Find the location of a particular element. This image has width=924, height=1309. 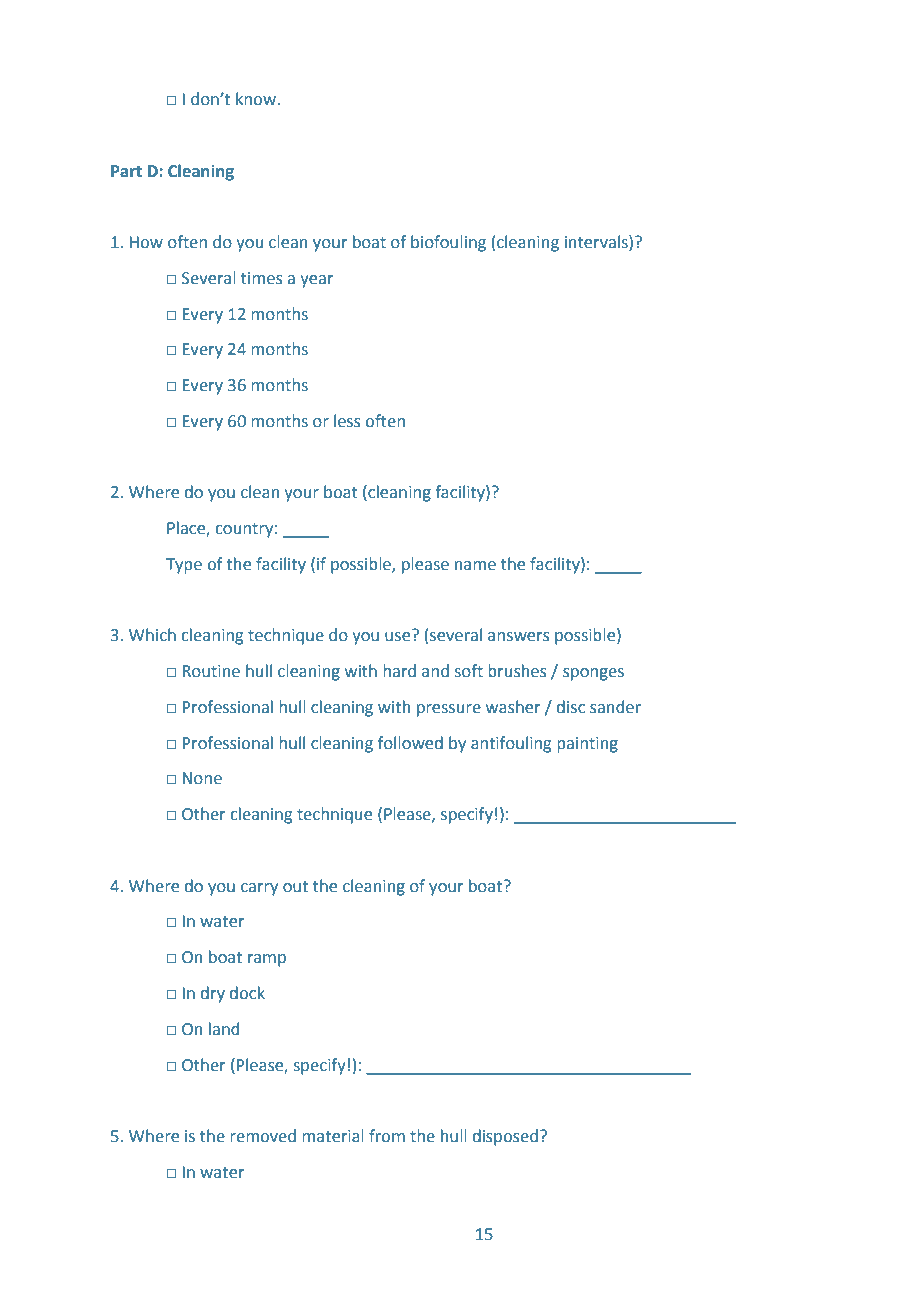

intervals is located at coordinates (597, 243).
